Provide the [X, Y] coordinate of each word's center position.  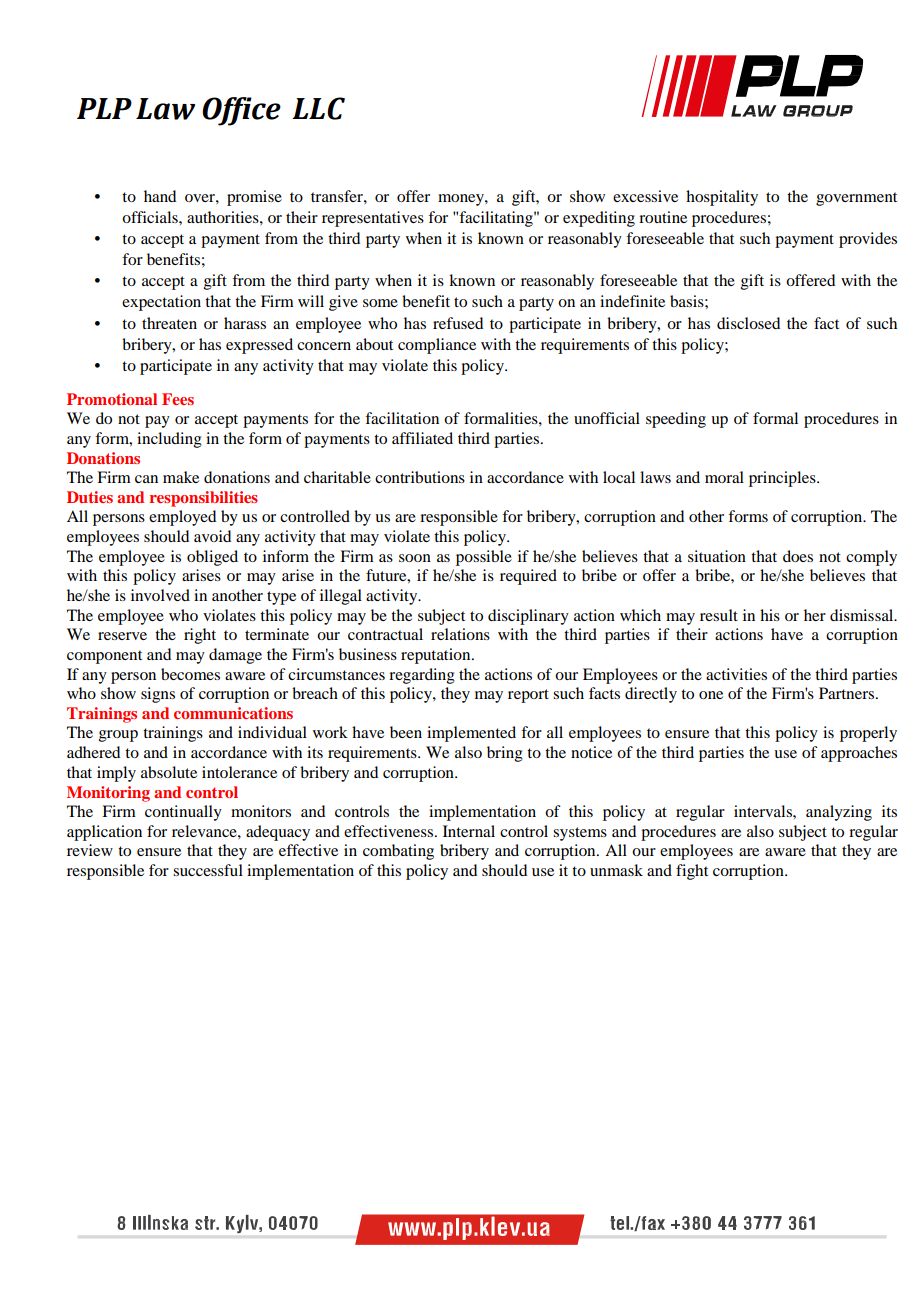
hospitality [722, 198]
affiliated [422, 438]
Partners [846, 693]
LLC [318, 108]
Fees [178, 399]
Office [241, 111]
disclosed [748, 323]
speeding [676, 420]
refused [458, 323]
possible [484, 558]
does [798, 556]
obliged [212, 558]
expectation [161, 303]
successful [208, 870]
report [528, 696]
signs [158, 695]
